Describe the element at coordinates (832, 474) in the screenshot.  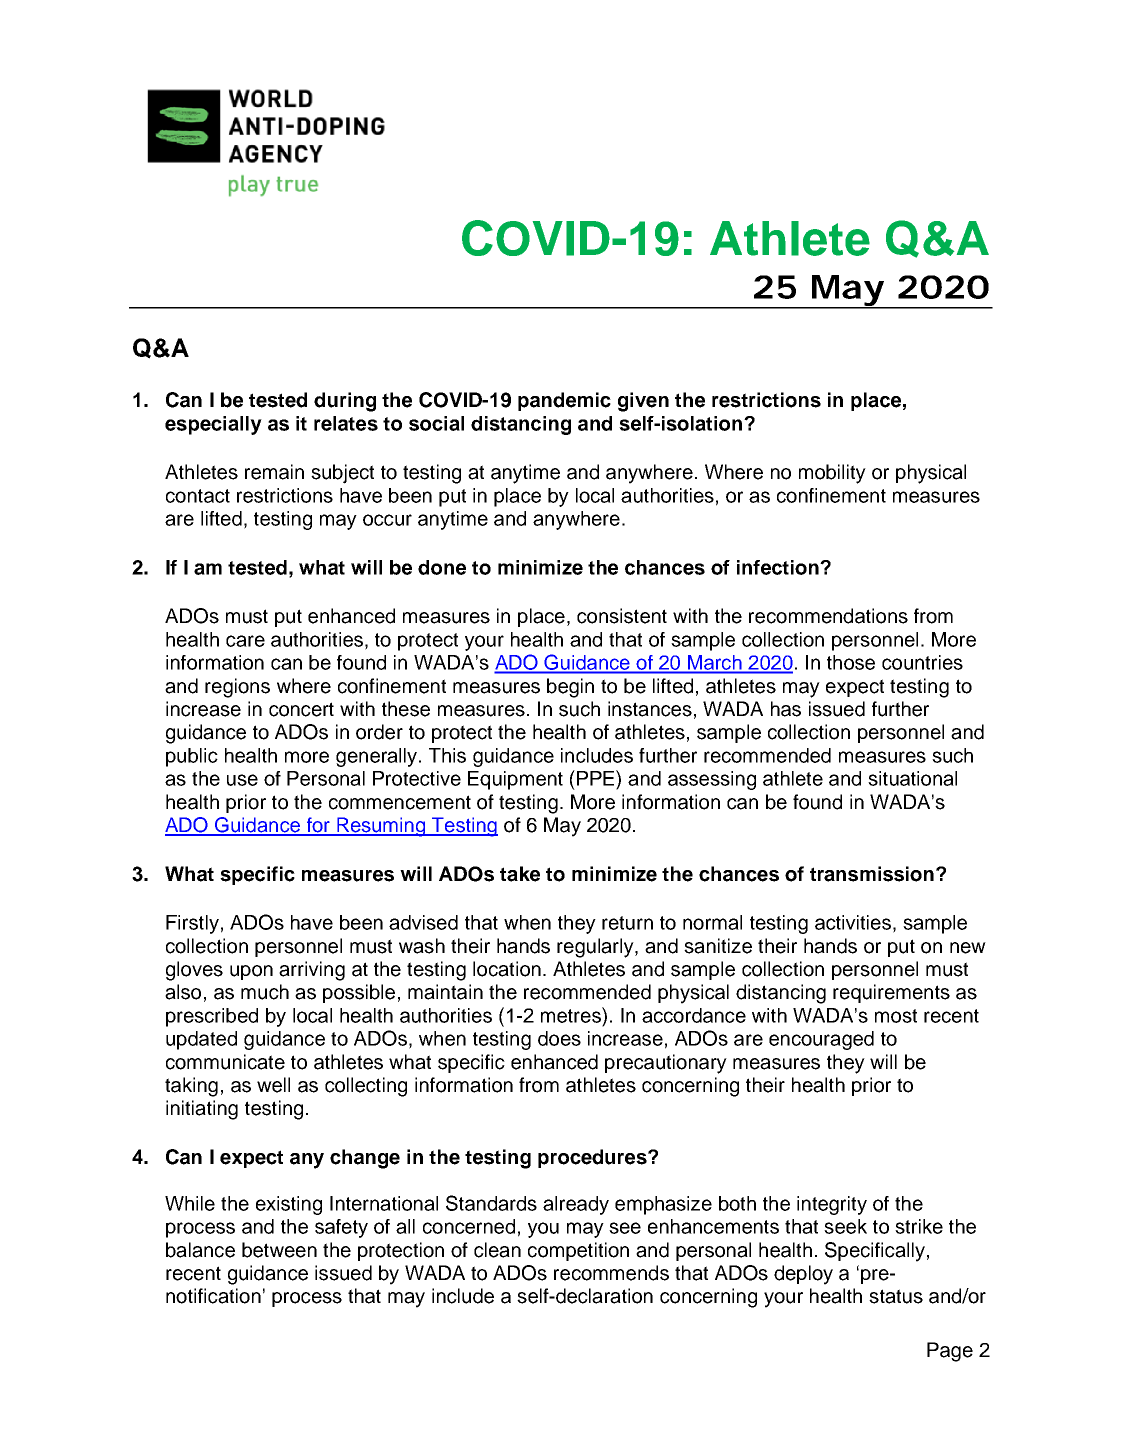
I see `mobility` at that location.
